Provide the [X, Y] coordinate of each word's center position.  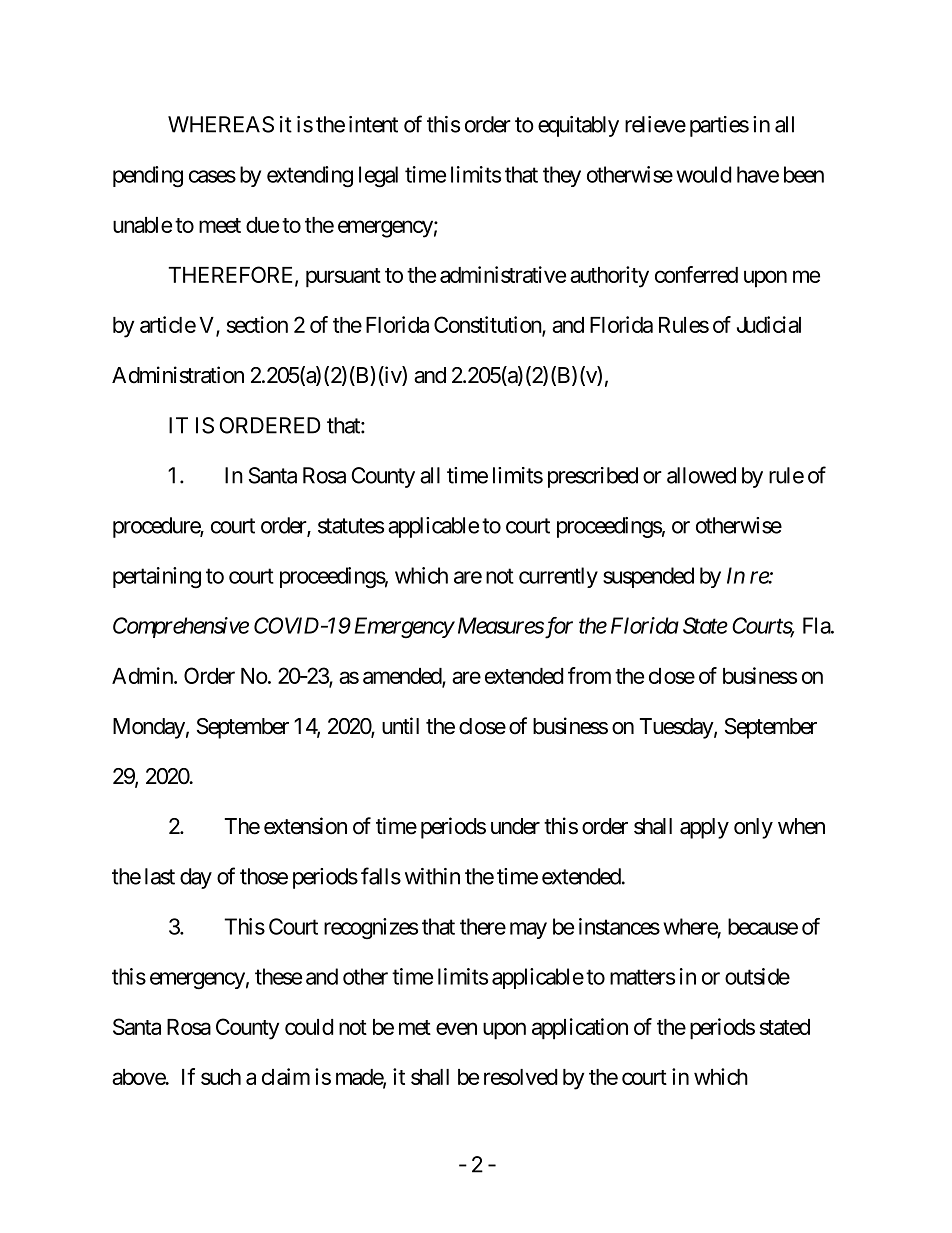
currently [558, 577]
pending [148, 177]
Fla [817, 625]
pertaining [157, 578]
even [456, 1028]
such [221, 1077]
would [703, 174]
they [562, 176]
